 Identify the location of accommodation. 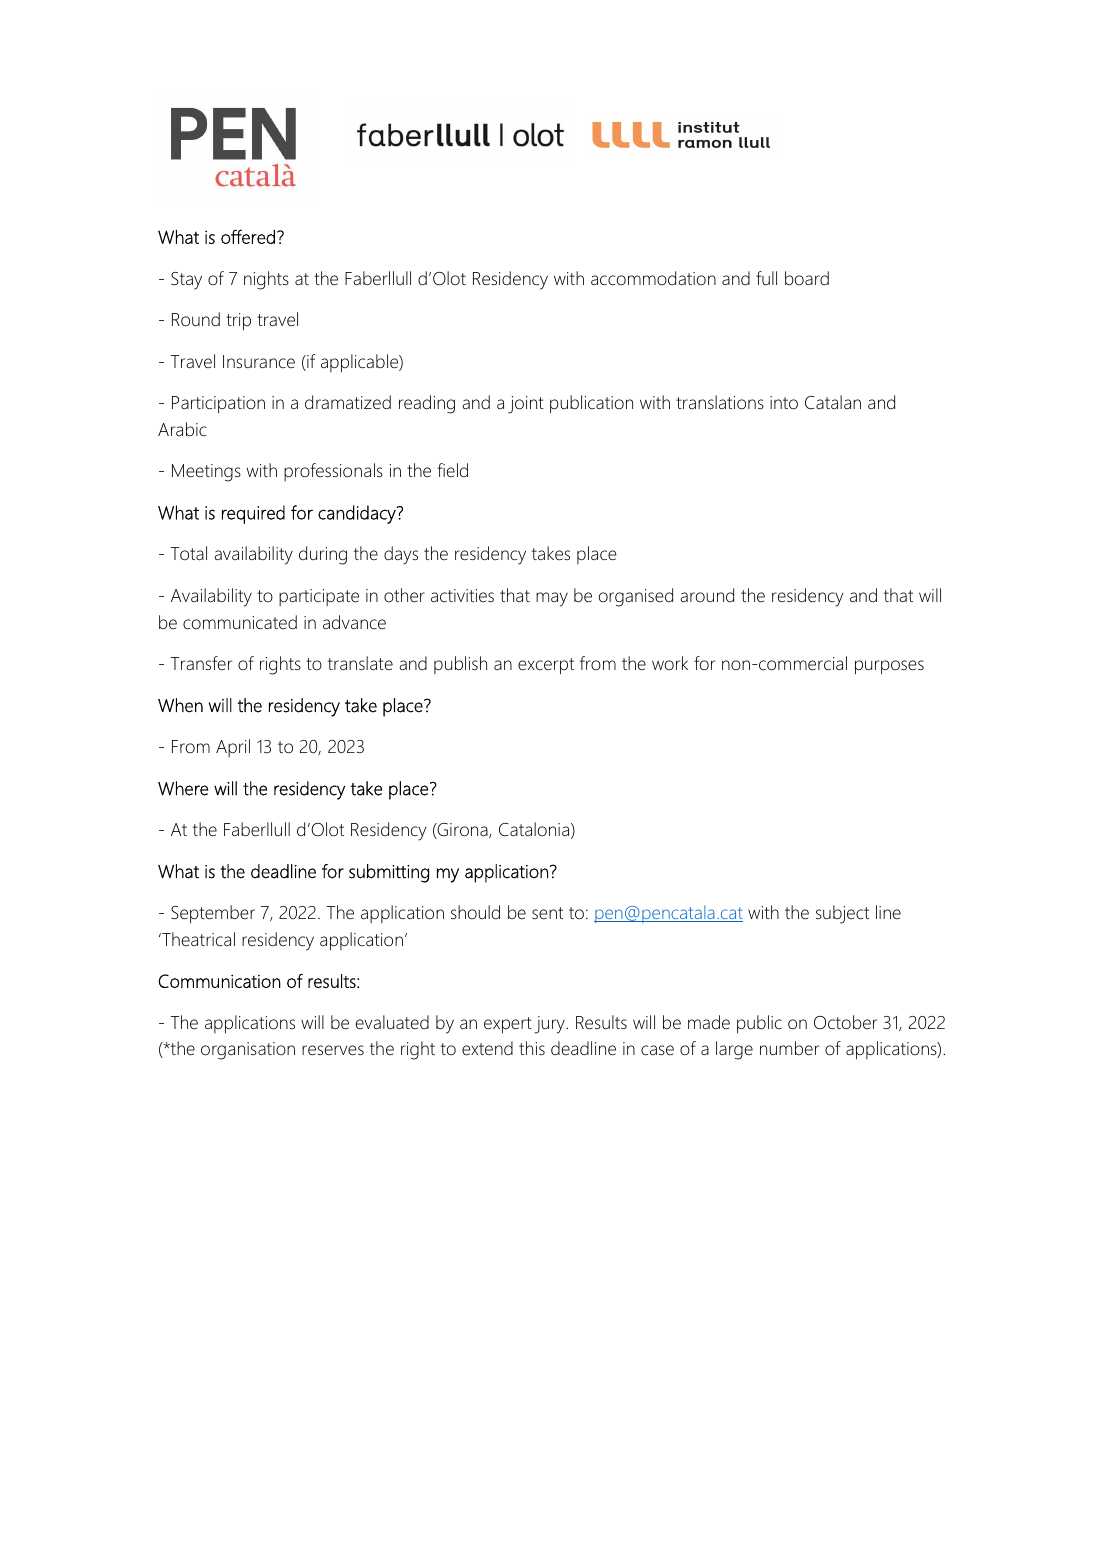
(653, 278).
